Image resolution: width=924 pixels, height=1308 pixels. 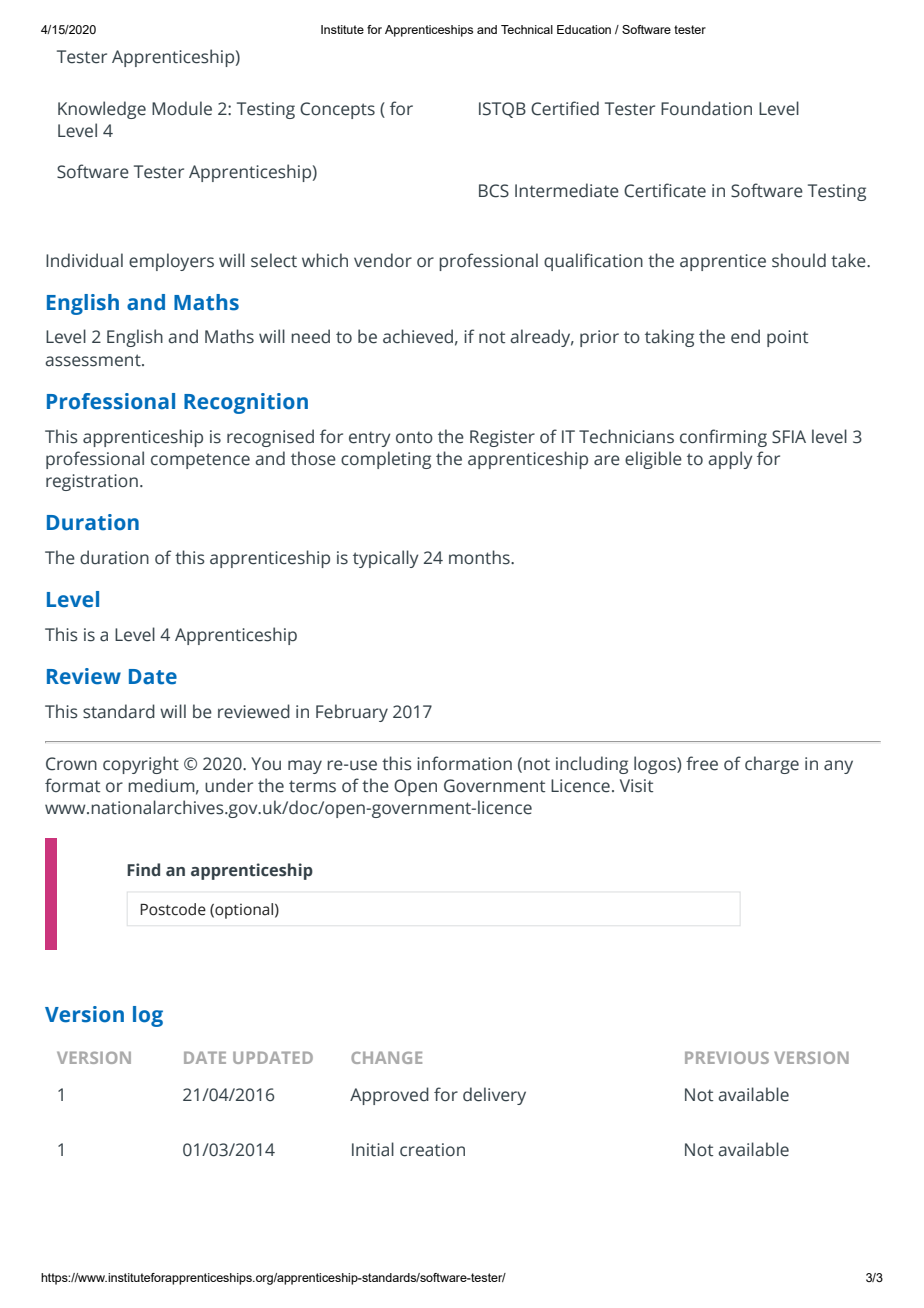 I want to click on Initial, so click(x=373, y=1149).
